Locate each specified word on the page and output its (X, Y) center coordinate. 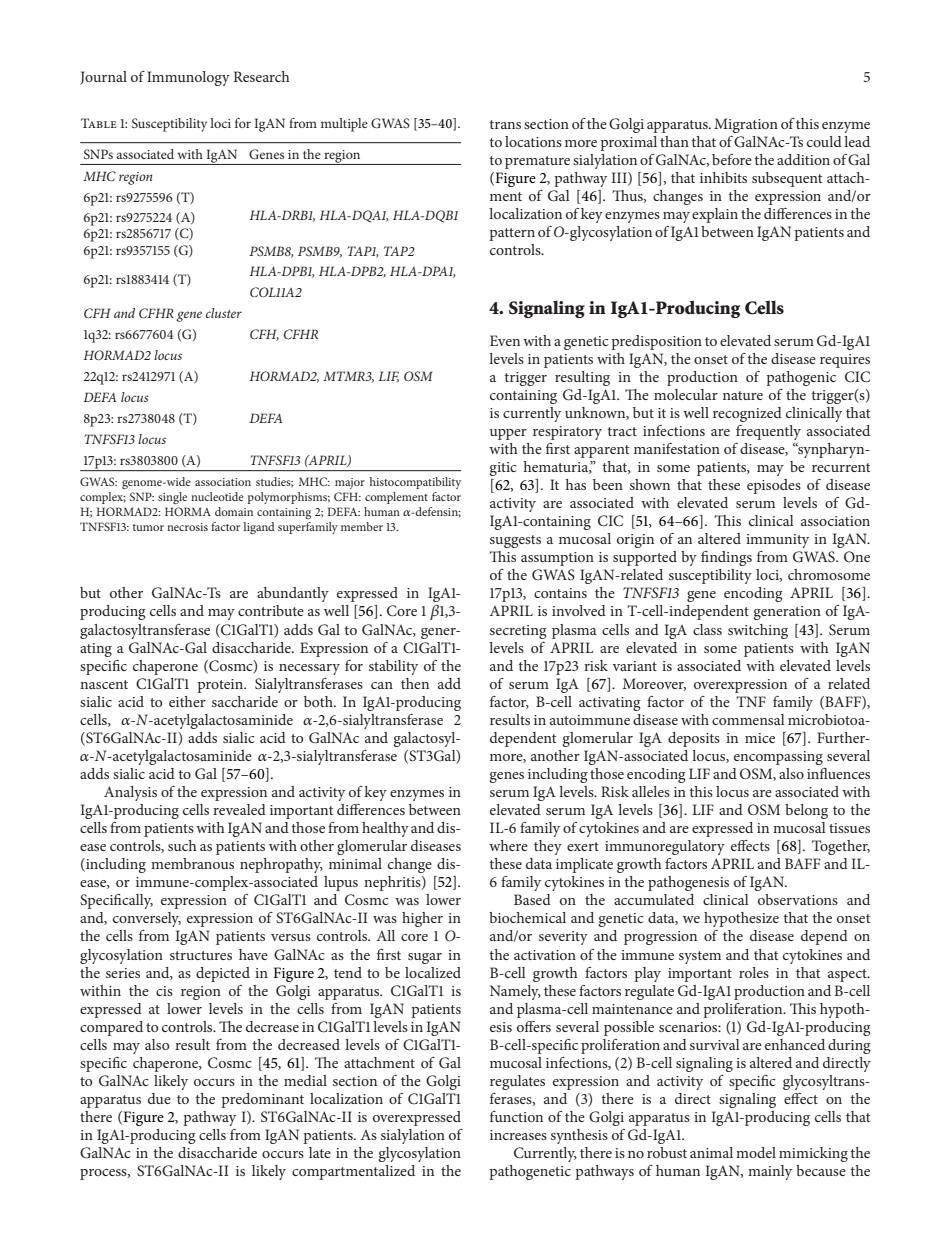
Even (505, 340)
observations (798, 899)
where (508, 845)
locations (533, 141)
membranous (192, 863)
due (159, 1098)
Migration (746, 125)
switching (758, 631)
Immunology (188, 78)
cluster (224, 313)
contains (560, 593)
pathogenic (801, 378)
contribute (271, 610)
